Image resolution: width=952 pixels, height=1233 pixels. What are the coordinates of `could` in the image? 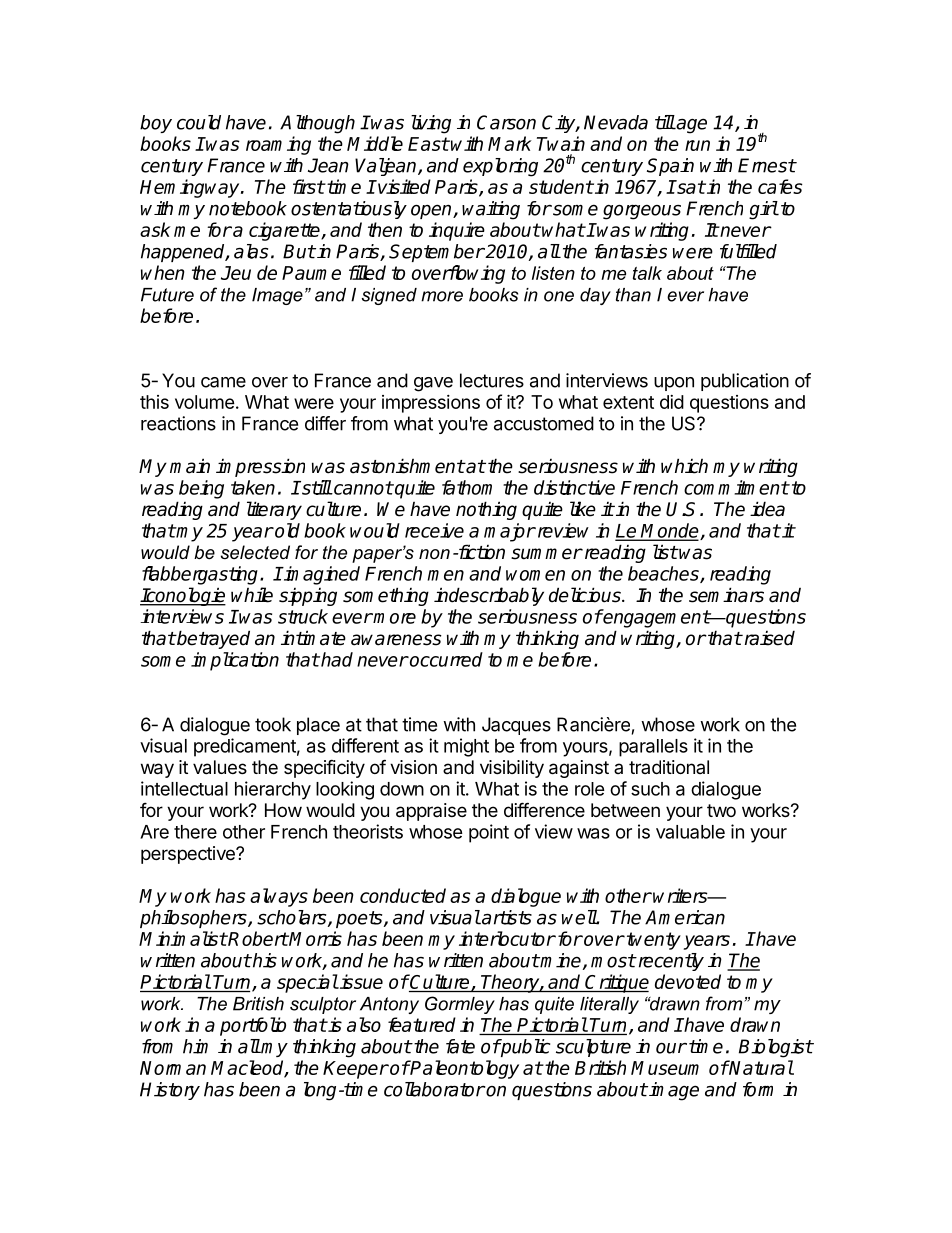 It's located at (199, 122).
